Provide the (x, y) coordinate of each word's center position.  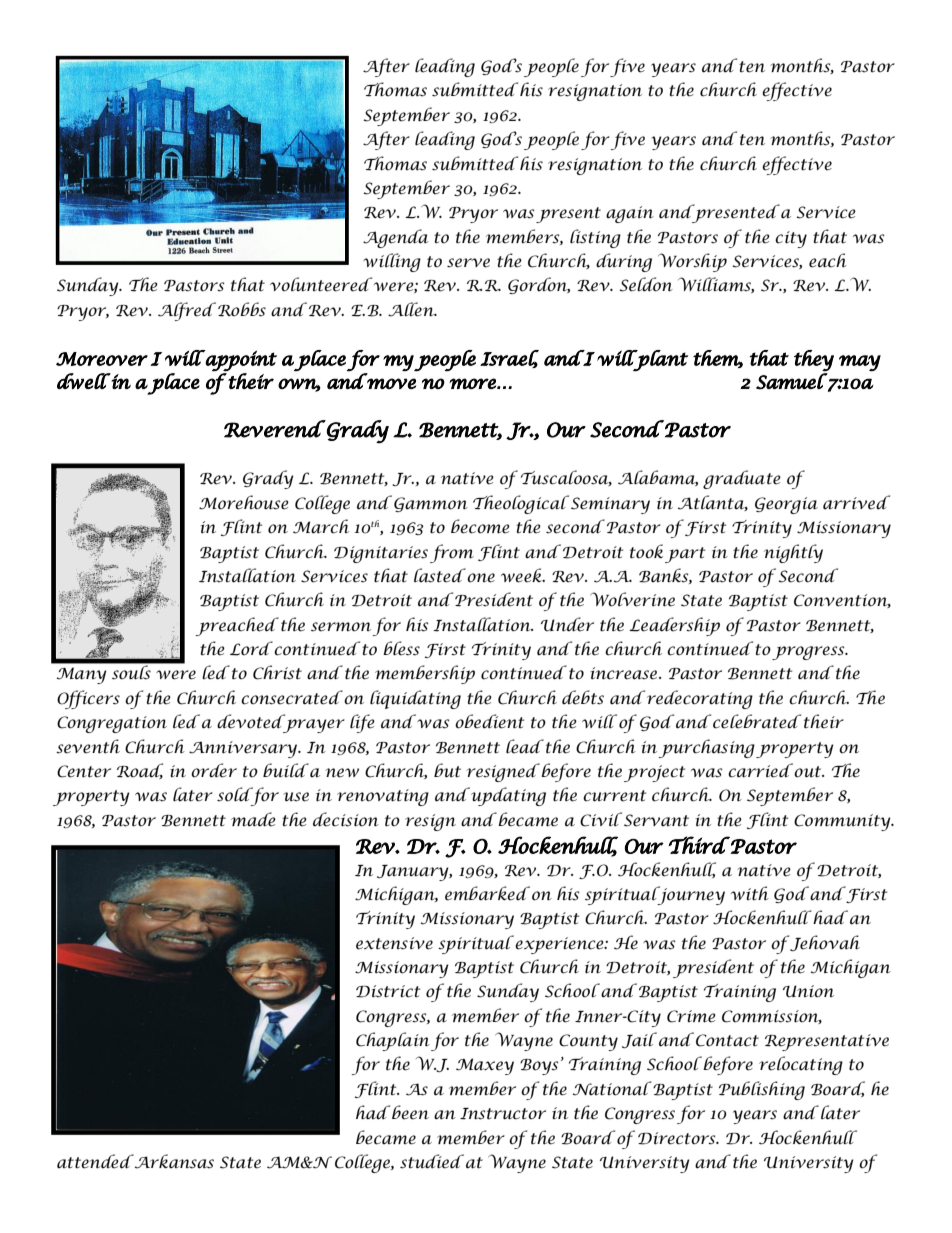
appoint (240, 361)
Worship (692, 262)
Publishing (762, 1090)
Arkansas (173, 1161)
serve (468, 263)
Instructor (503, 1114)
